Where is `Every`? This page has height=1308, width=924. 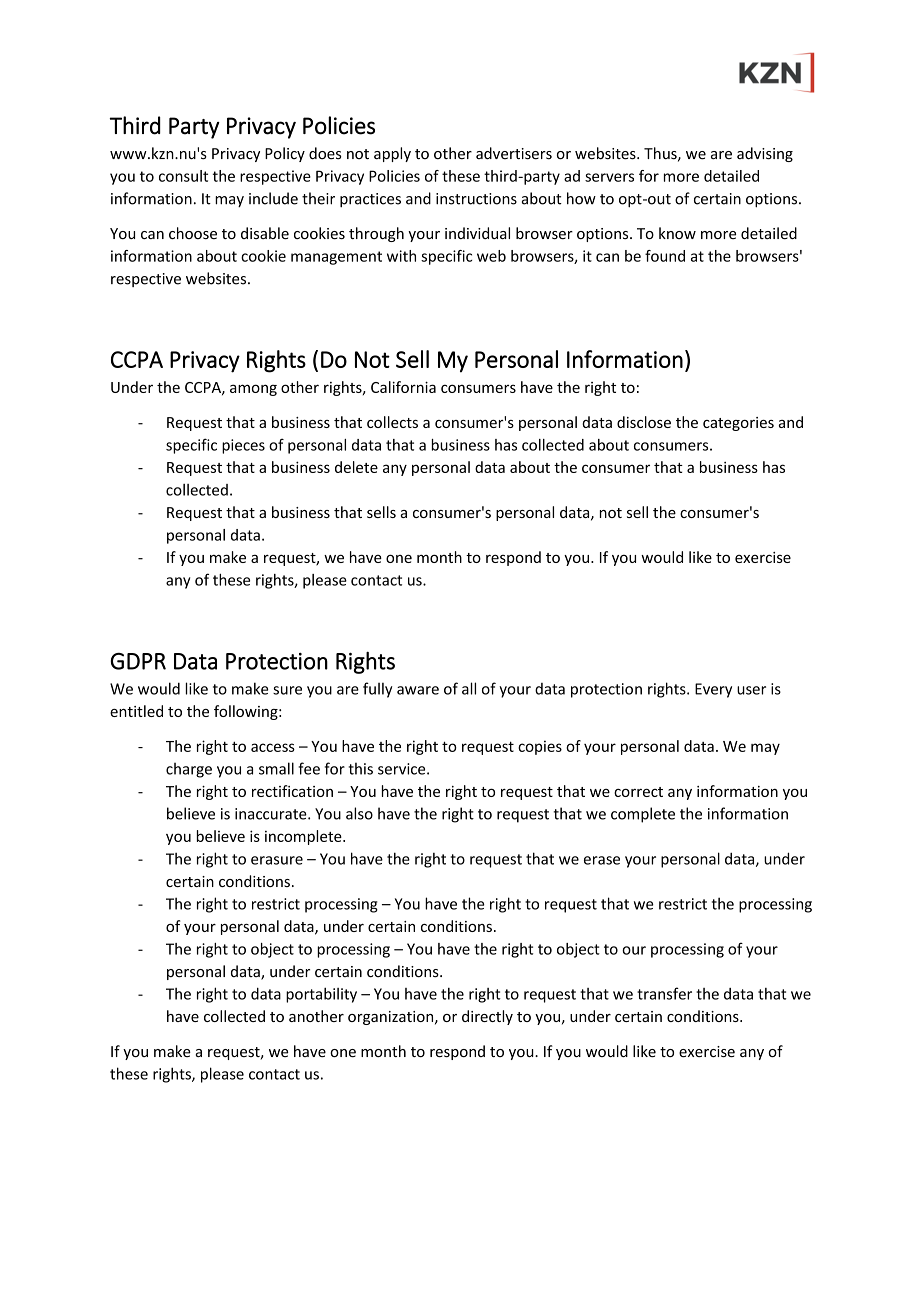
Every is located at coordinates (713, 690).
